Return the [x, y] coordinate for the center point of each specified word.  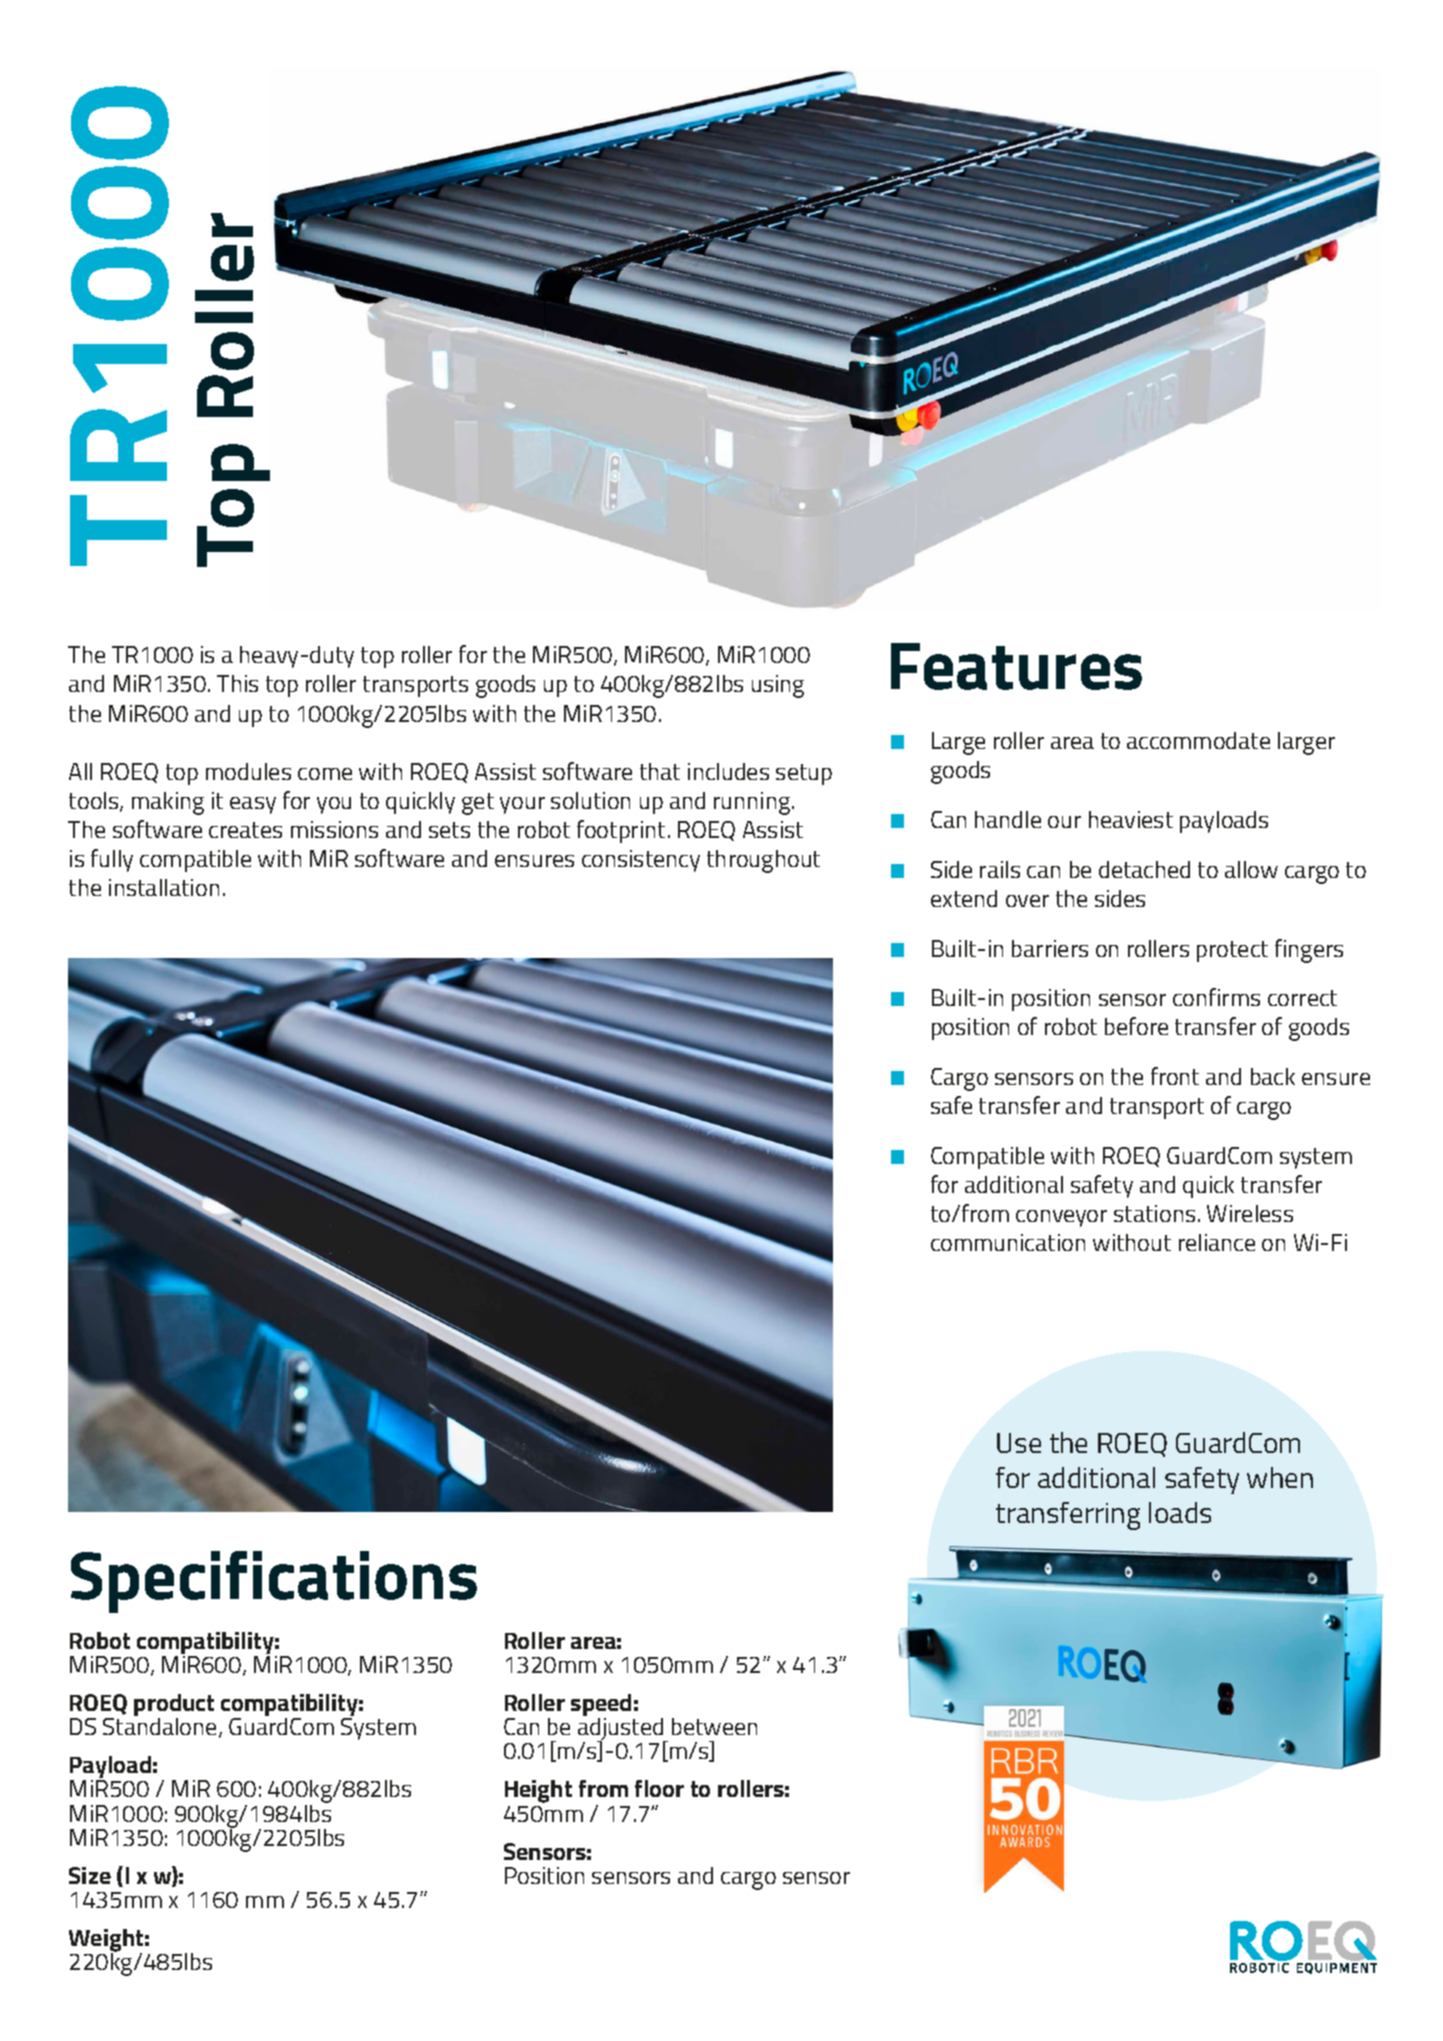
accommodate [1198, 740]
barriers [1050, 948]
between [714, 1726]
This [237, 683]
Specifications [274, 1582]
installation [164, 887]
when [1280, 1477]
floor [659, 1788]
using [778, 686]
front [1175, 1076]
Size [90, 1875]
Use [1019, 1443]
